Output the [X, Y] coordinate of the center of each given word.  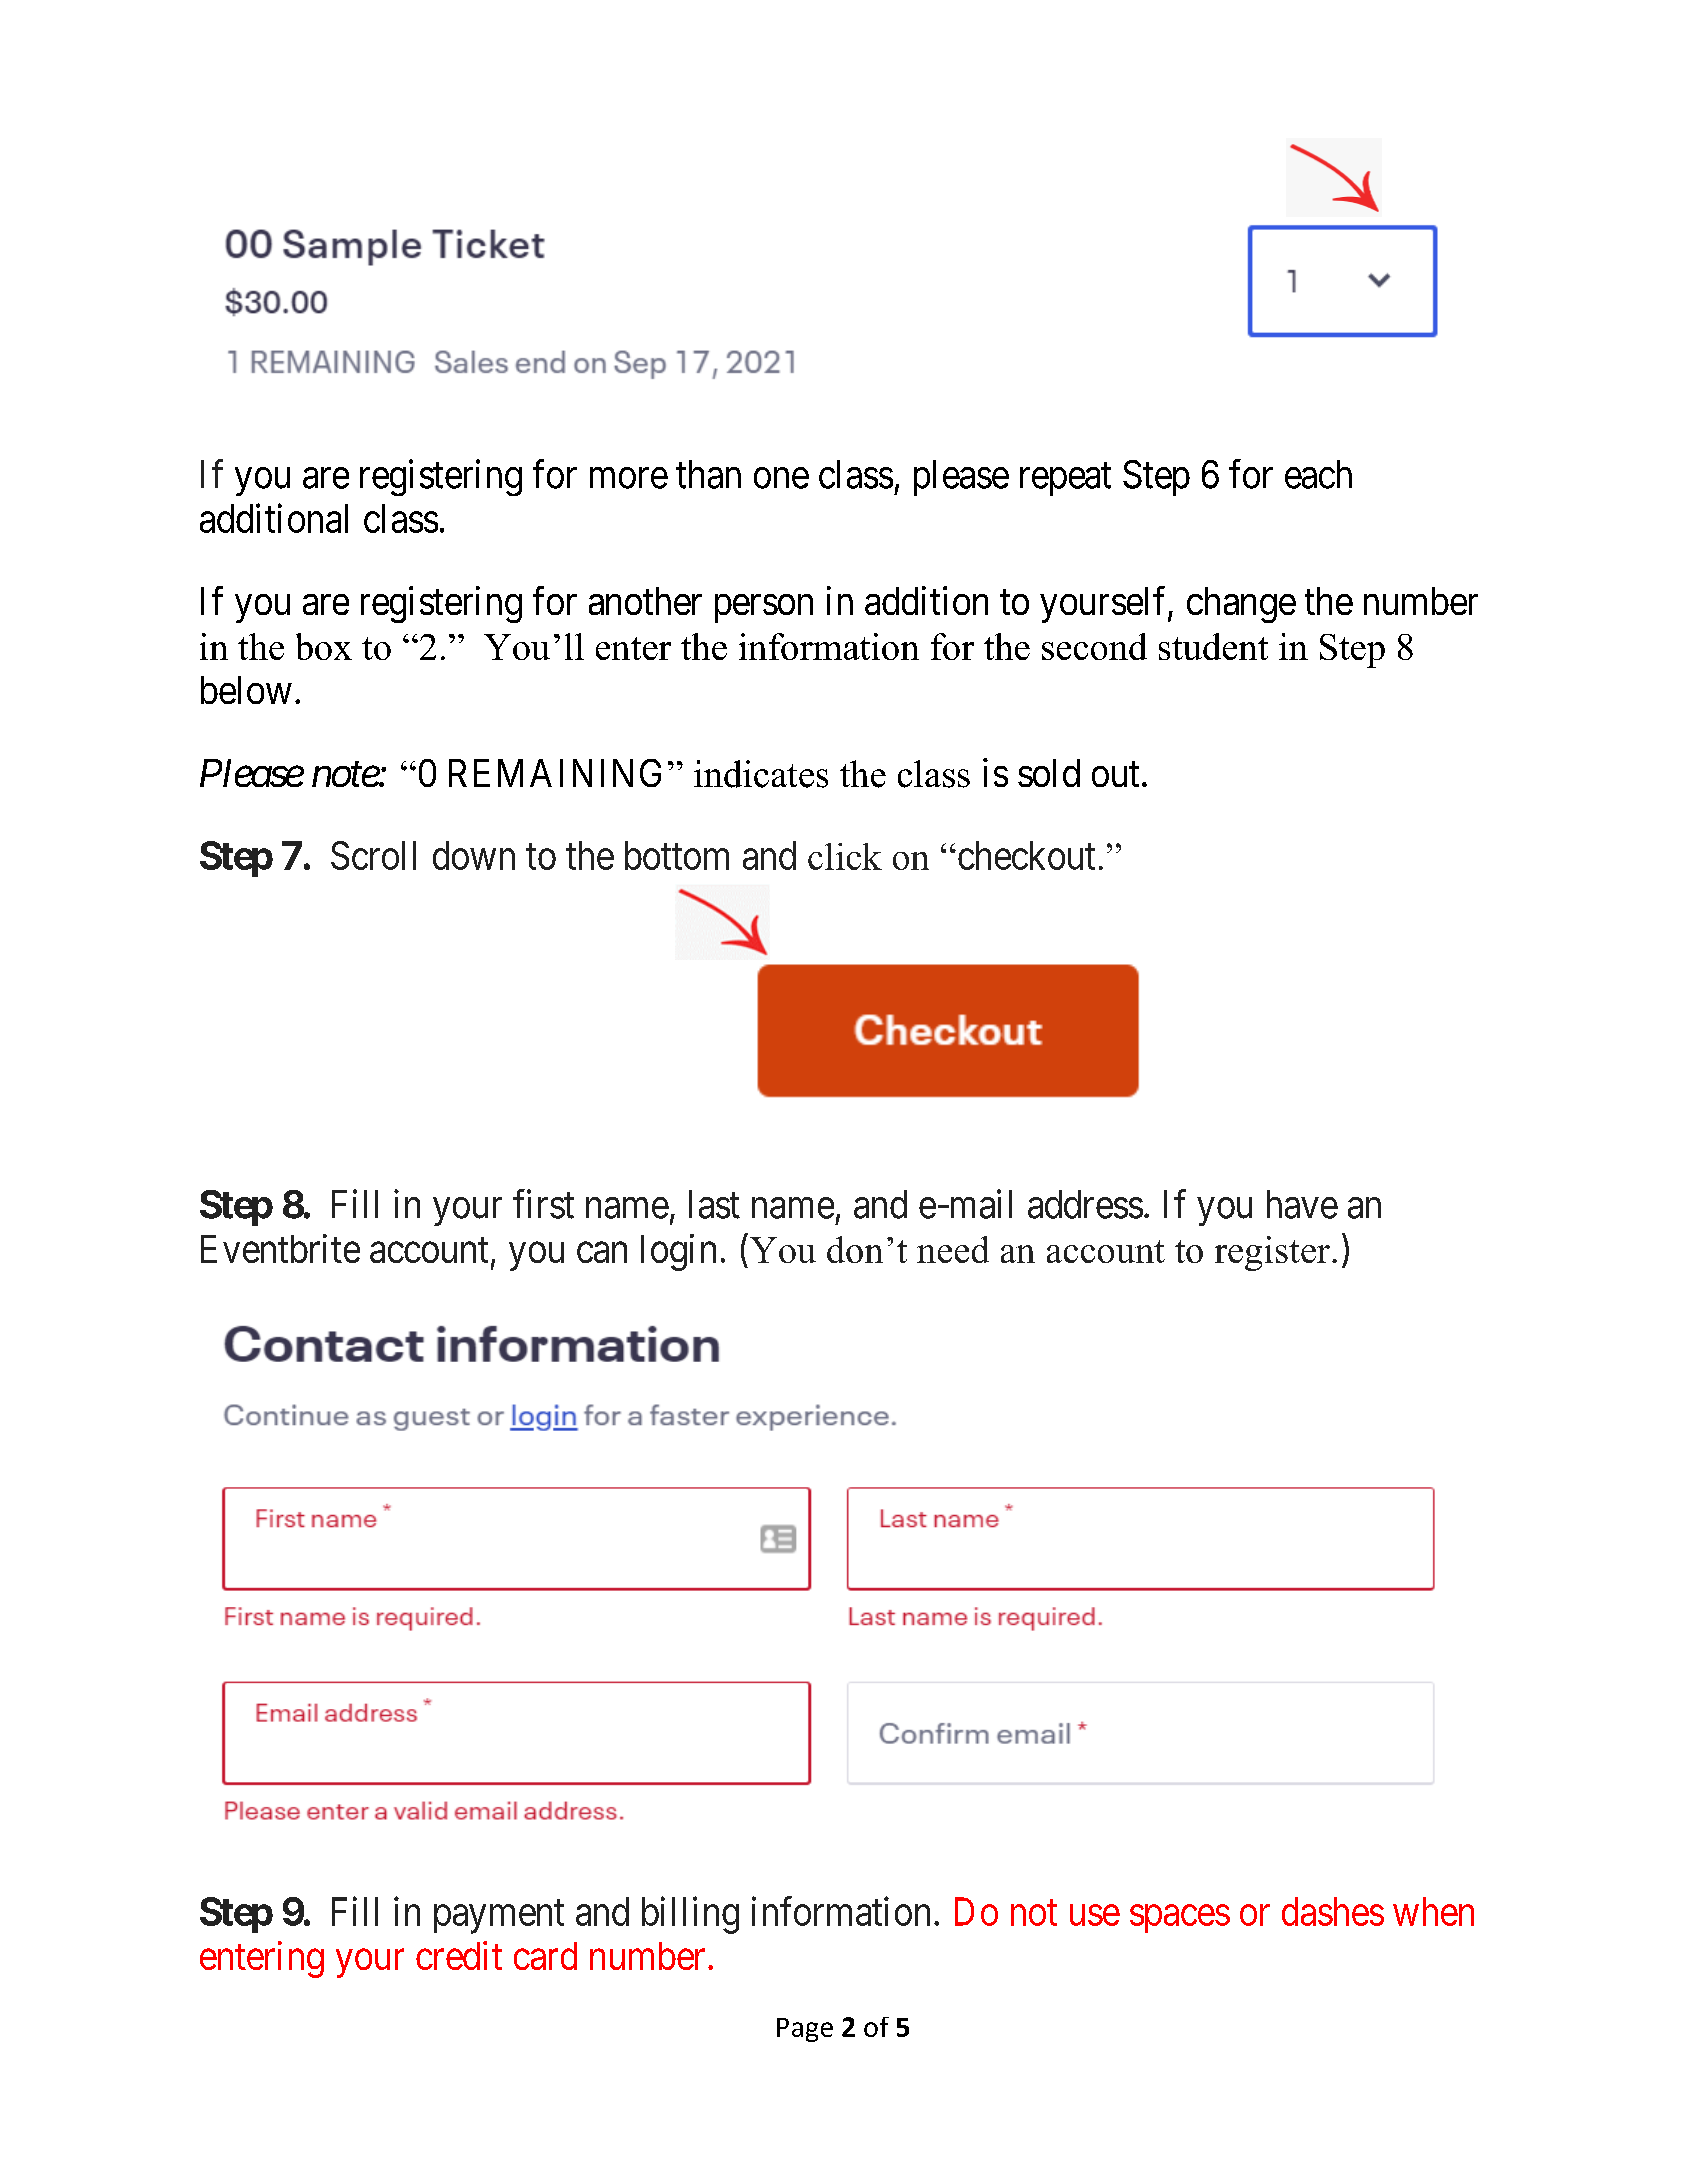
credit [459, 1955]
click [845, 856]
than [708, 474]
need [953, 1249]
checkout [1025, 855]
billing [690, 1915]
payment [499, 1917]
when [1433, 1911]
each [1318, 474]
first [543, 1204]
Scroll [373, 855]
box [324, 646]
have [1302, 1204]
